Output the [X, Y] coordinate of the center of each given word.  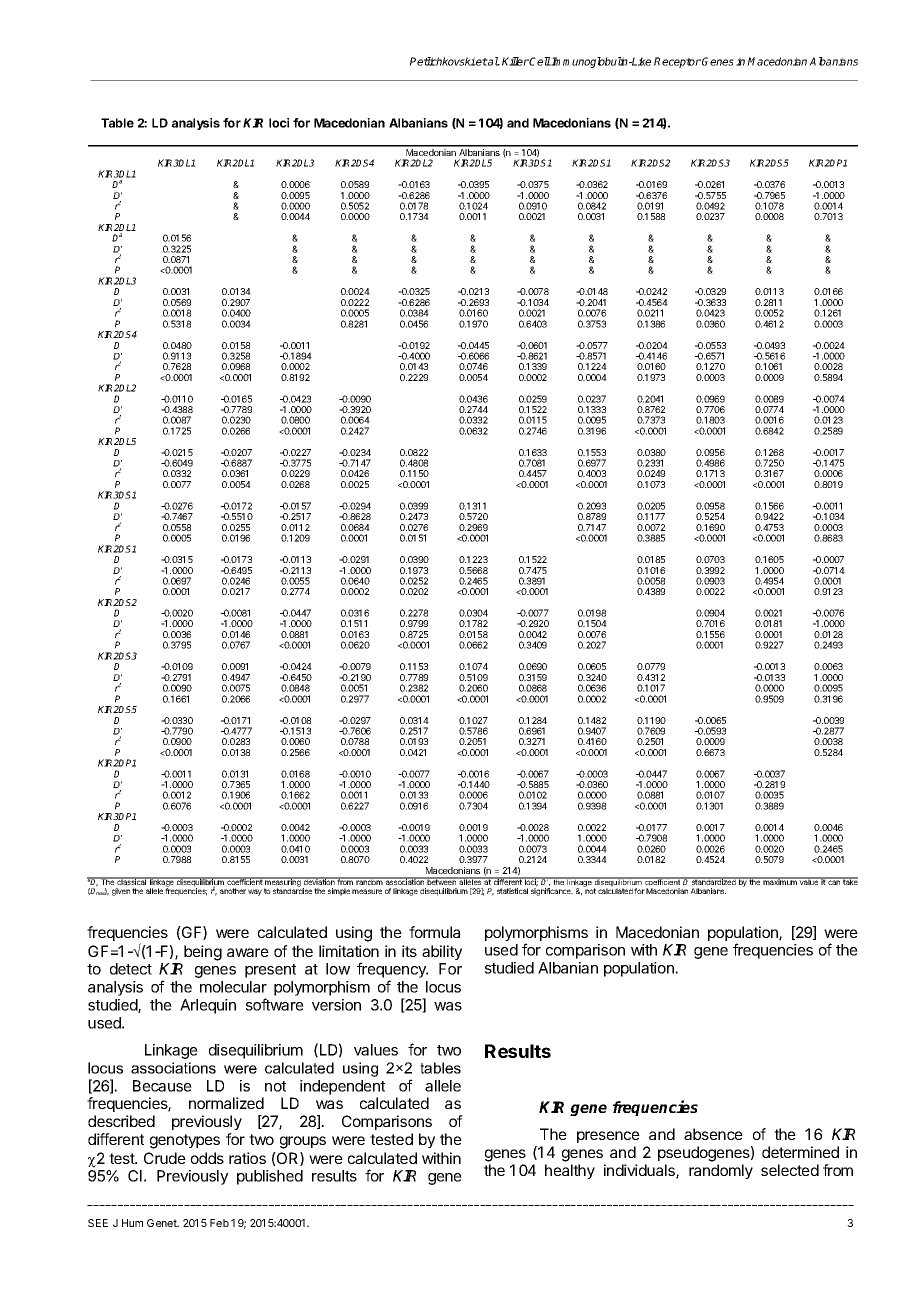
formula [434, 932]
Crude [165, 1158]
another [233, 891]
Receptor [677, 62]
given [121, 892]
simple [339, 892]
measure [367, 891]
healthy [570, 1171]
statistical [512, 891]
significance [552, 891]
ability [442, 952]
